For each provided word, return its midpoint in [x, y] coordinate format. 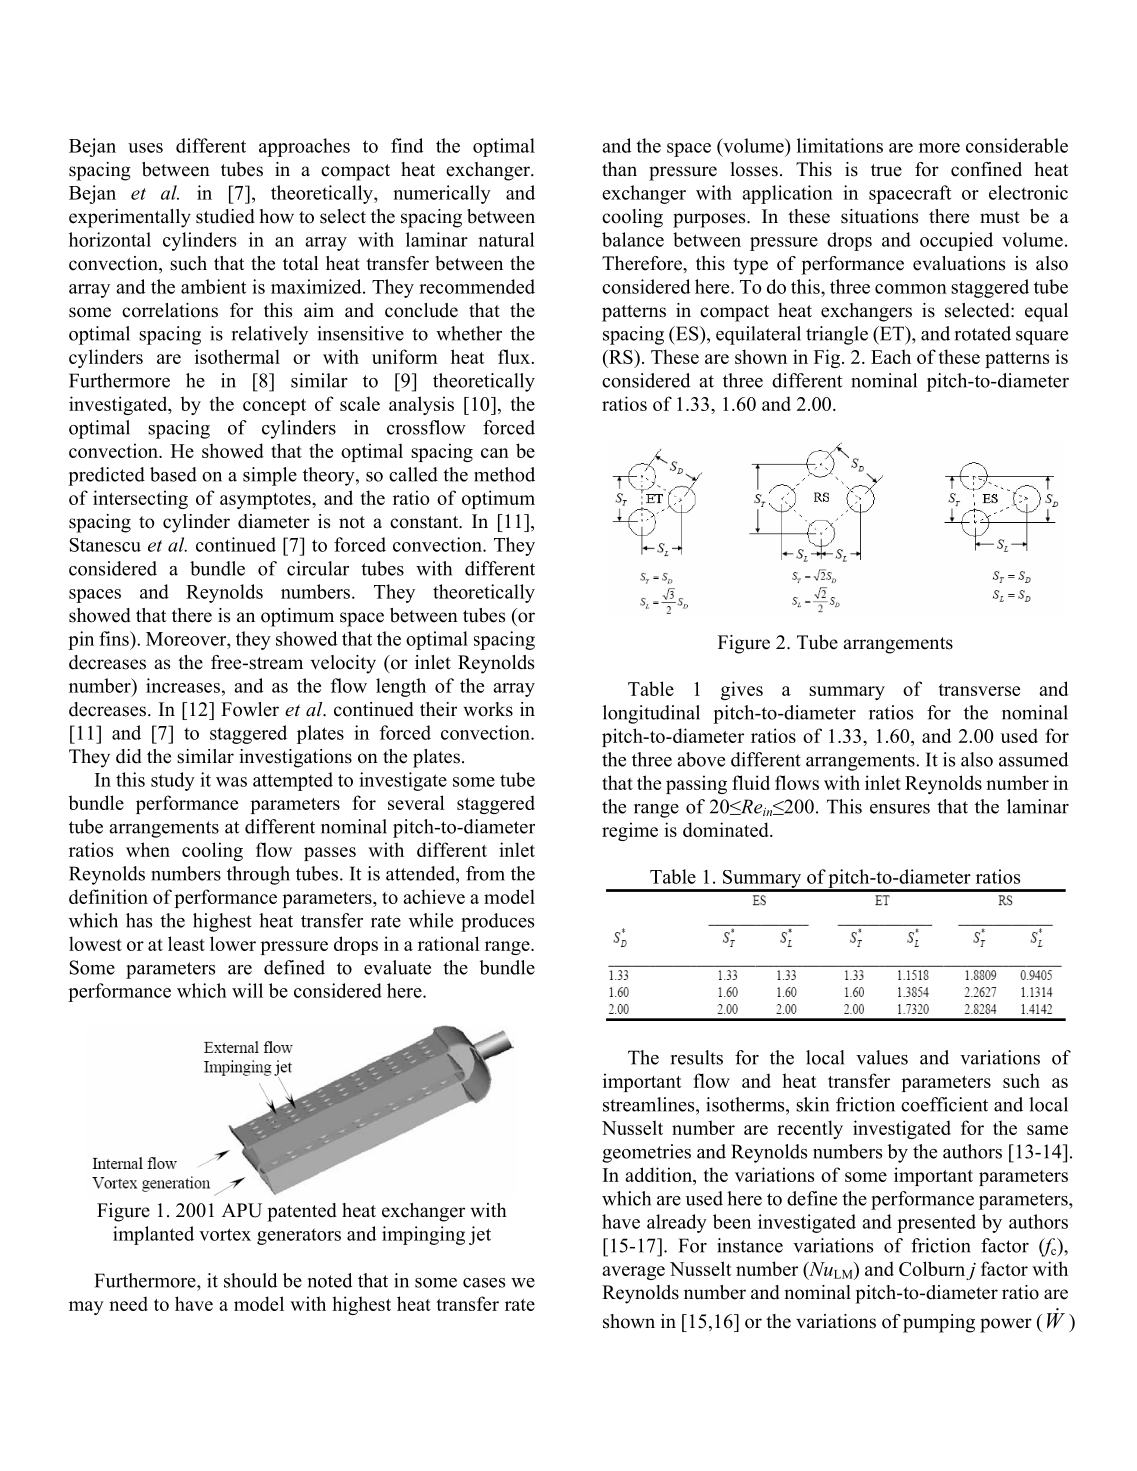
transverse [979, 690]
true [886, 170]
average [633, 1273]
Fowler [250, 709]
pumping [939, 1323]
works [488, 709]
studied [225, 216]
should [250, 1280]
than [619, 169]
